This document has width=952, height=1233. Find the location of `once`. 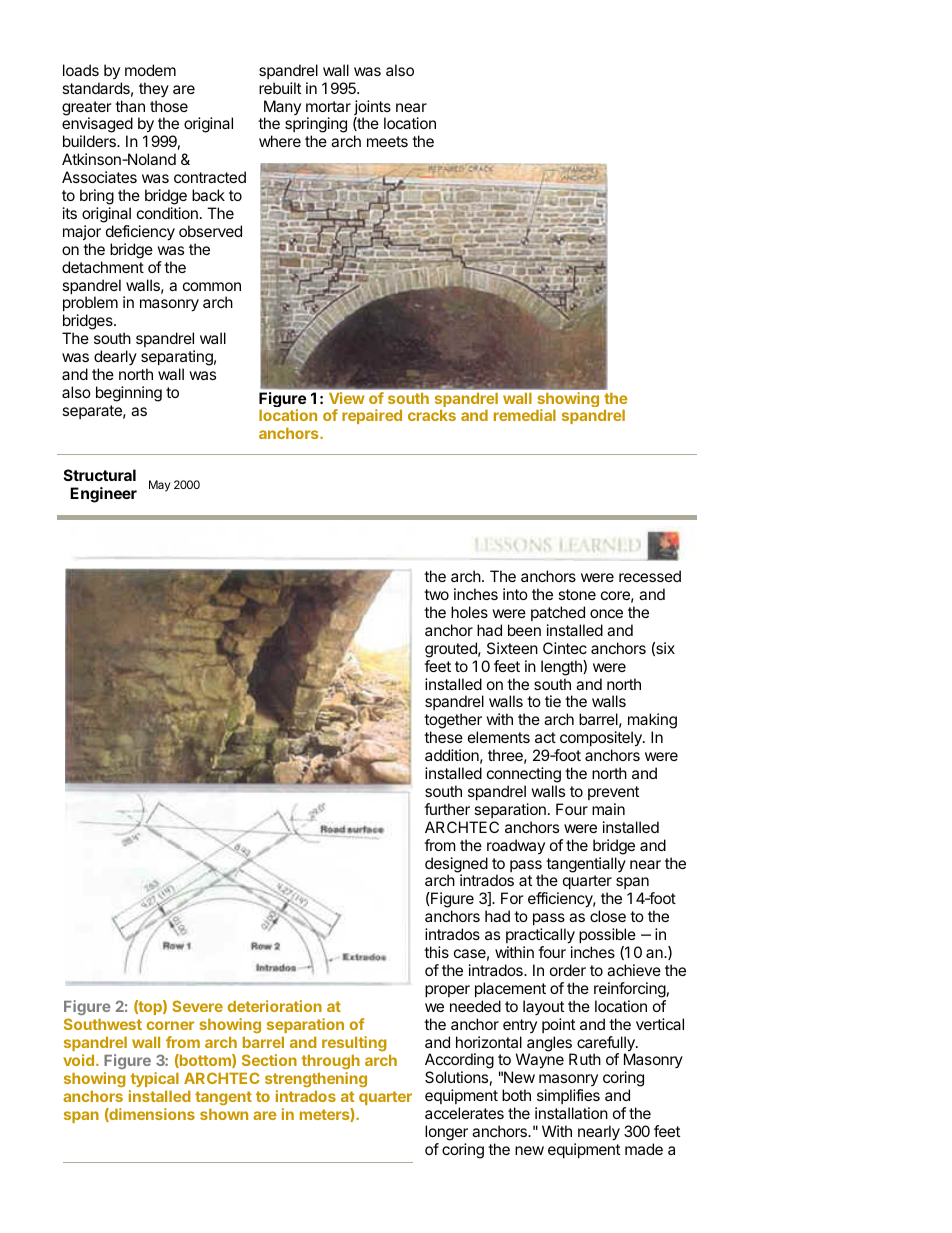

once is located at coordinates (606, 613).
